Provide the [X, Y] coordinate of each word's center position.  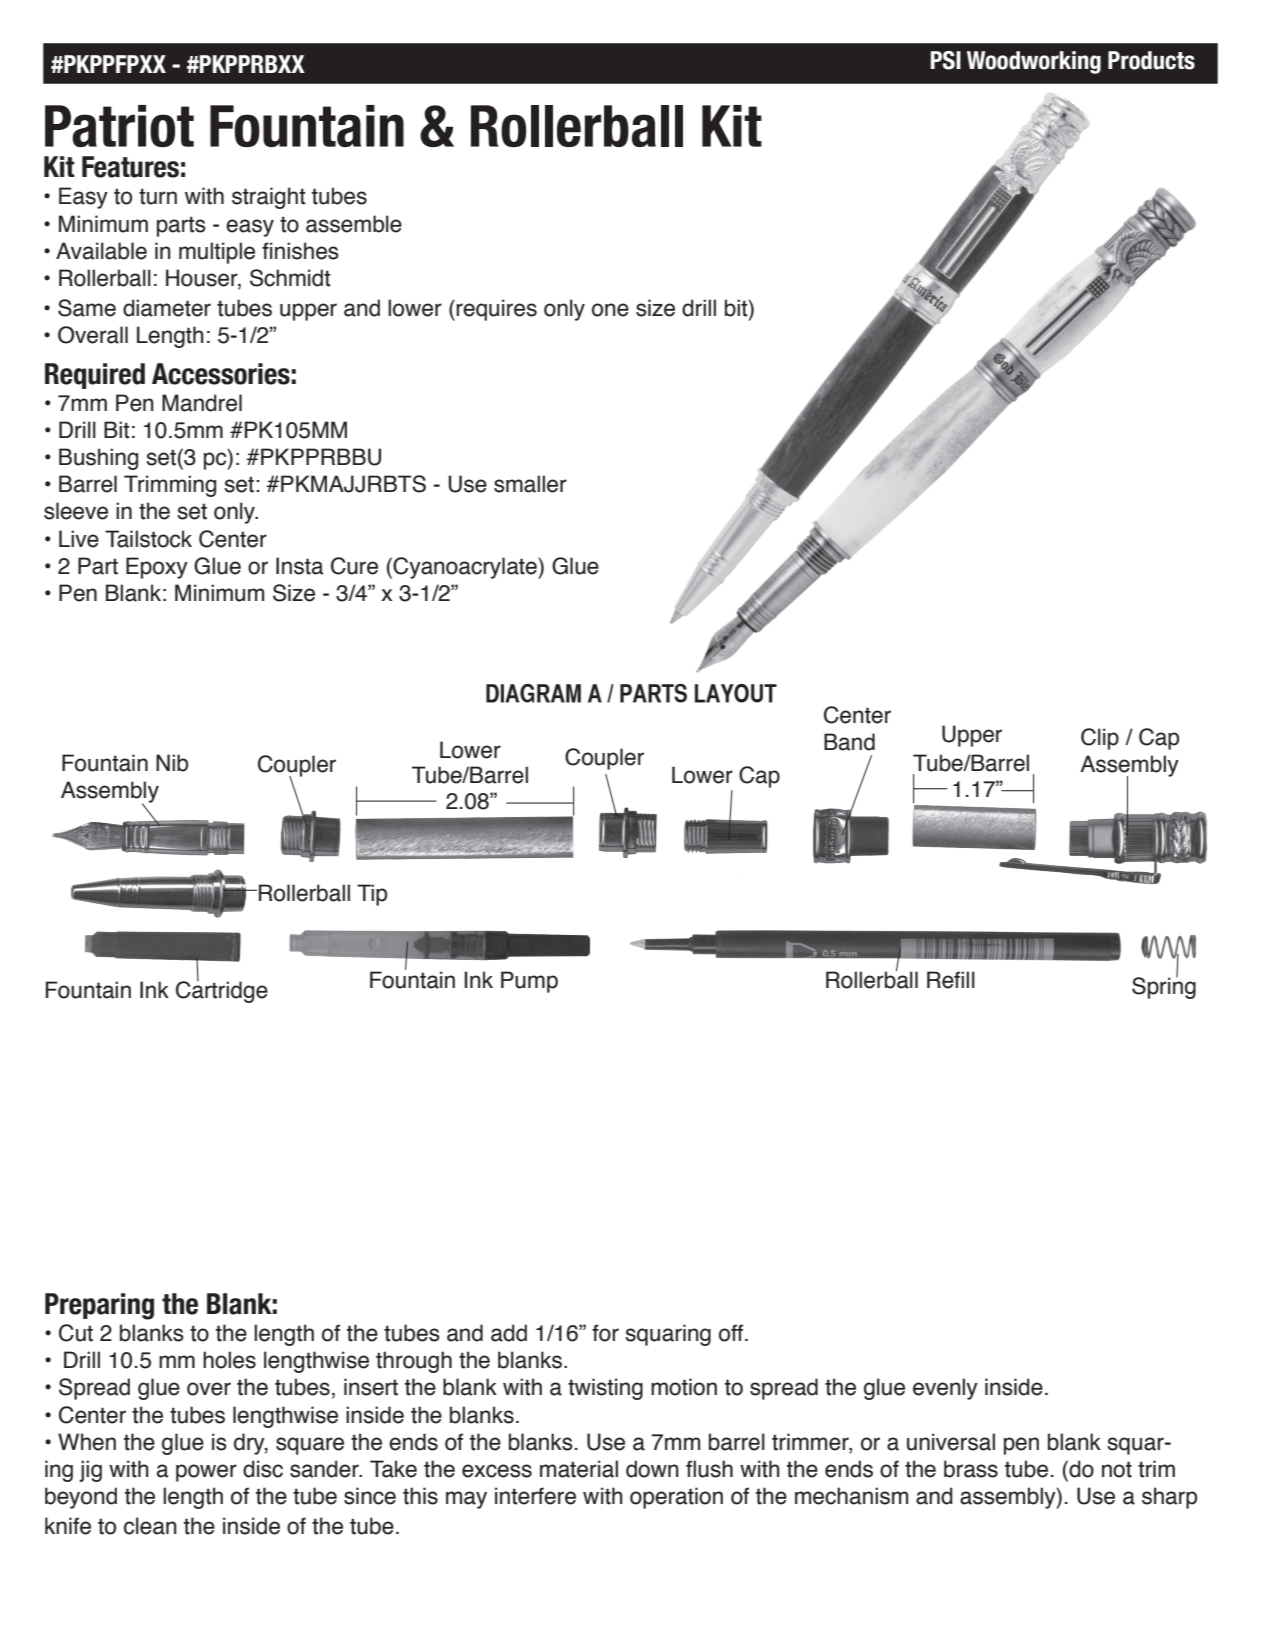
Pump [529, 982]
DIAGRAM [533, 693]
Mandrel [202, 403]
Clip [1100, 739]
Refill [951, 980]
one [610, 310]
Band [849, 742]
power [206, 1473]
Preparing [99, 1306]
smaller [530, 484]
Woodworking [1034, 62]
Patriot [119, 126]
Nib [172, 763]
